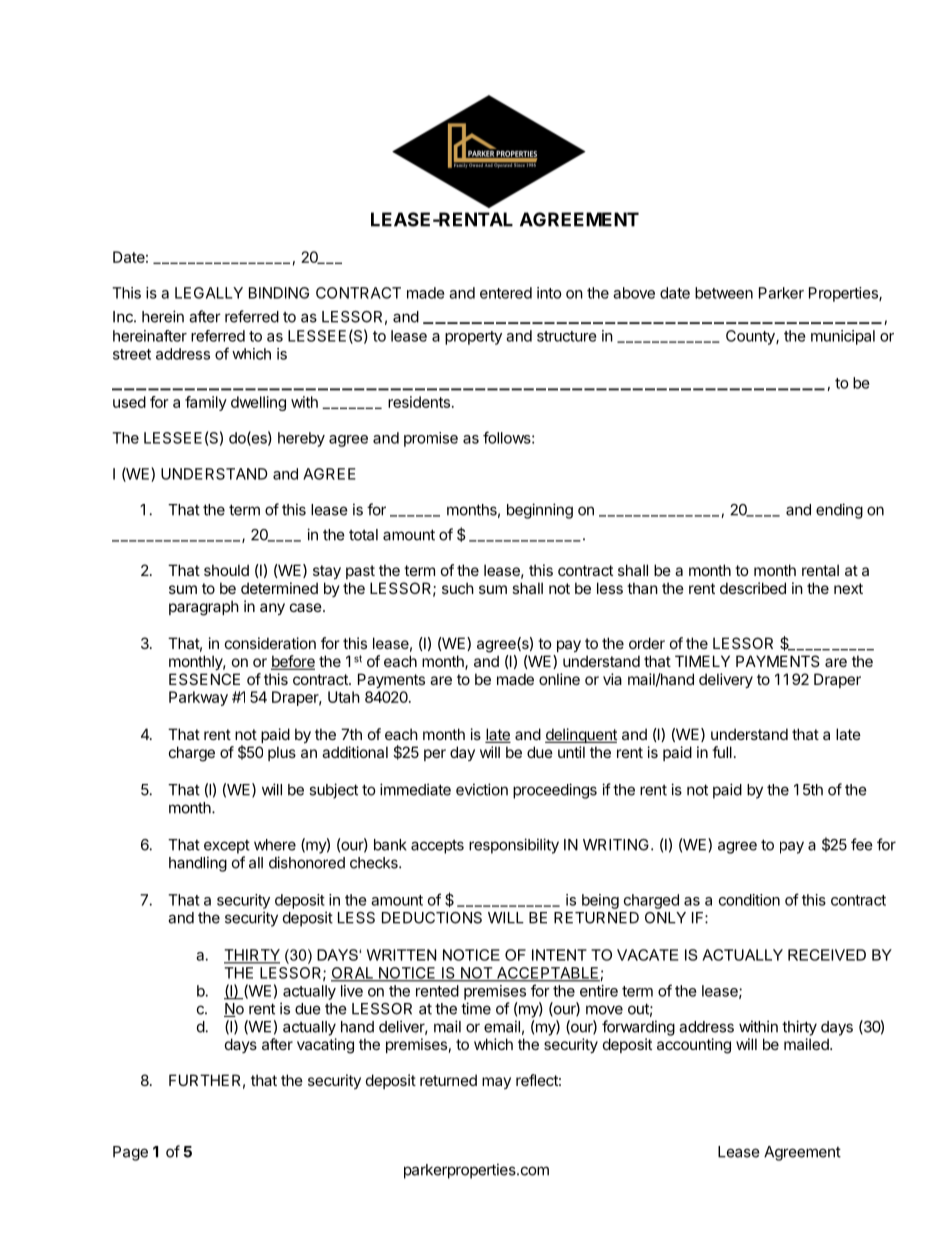 The height and width of the document is (1233, 952). What do you see at coordinates (753, 588) in the document?
I see `described` at bounding box center [753, 588].
